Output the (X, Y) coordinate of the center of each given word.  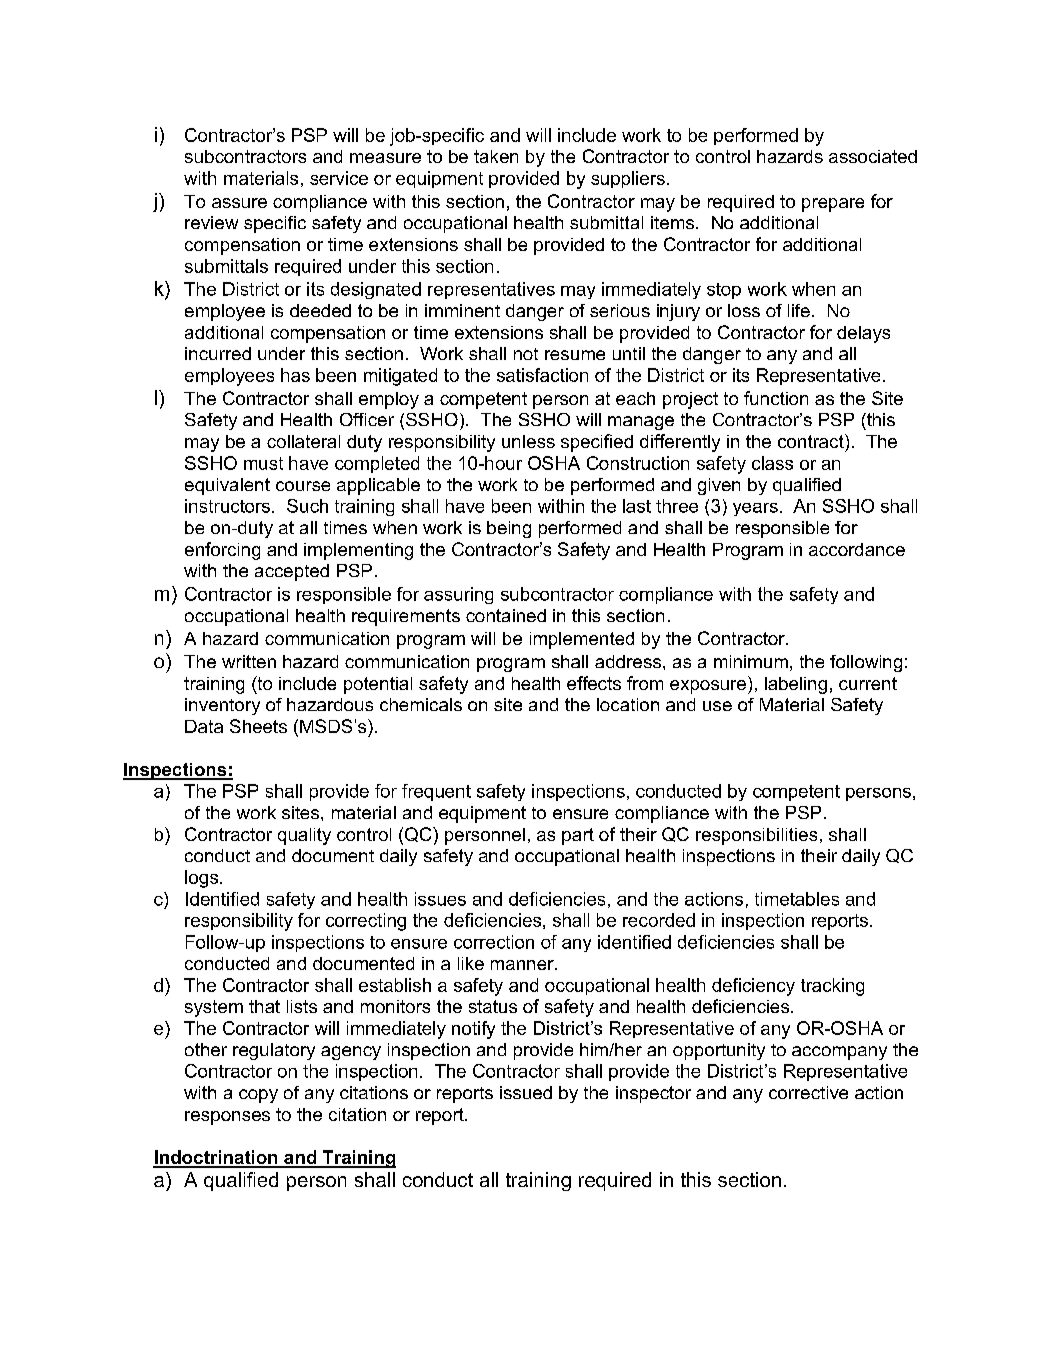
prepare (833, 205)
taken (496, 156)
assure (239, 203)
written (249, 661)
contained (506, 615)
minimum (751, 661)
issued (526, 1092)
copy (258, 1096)
